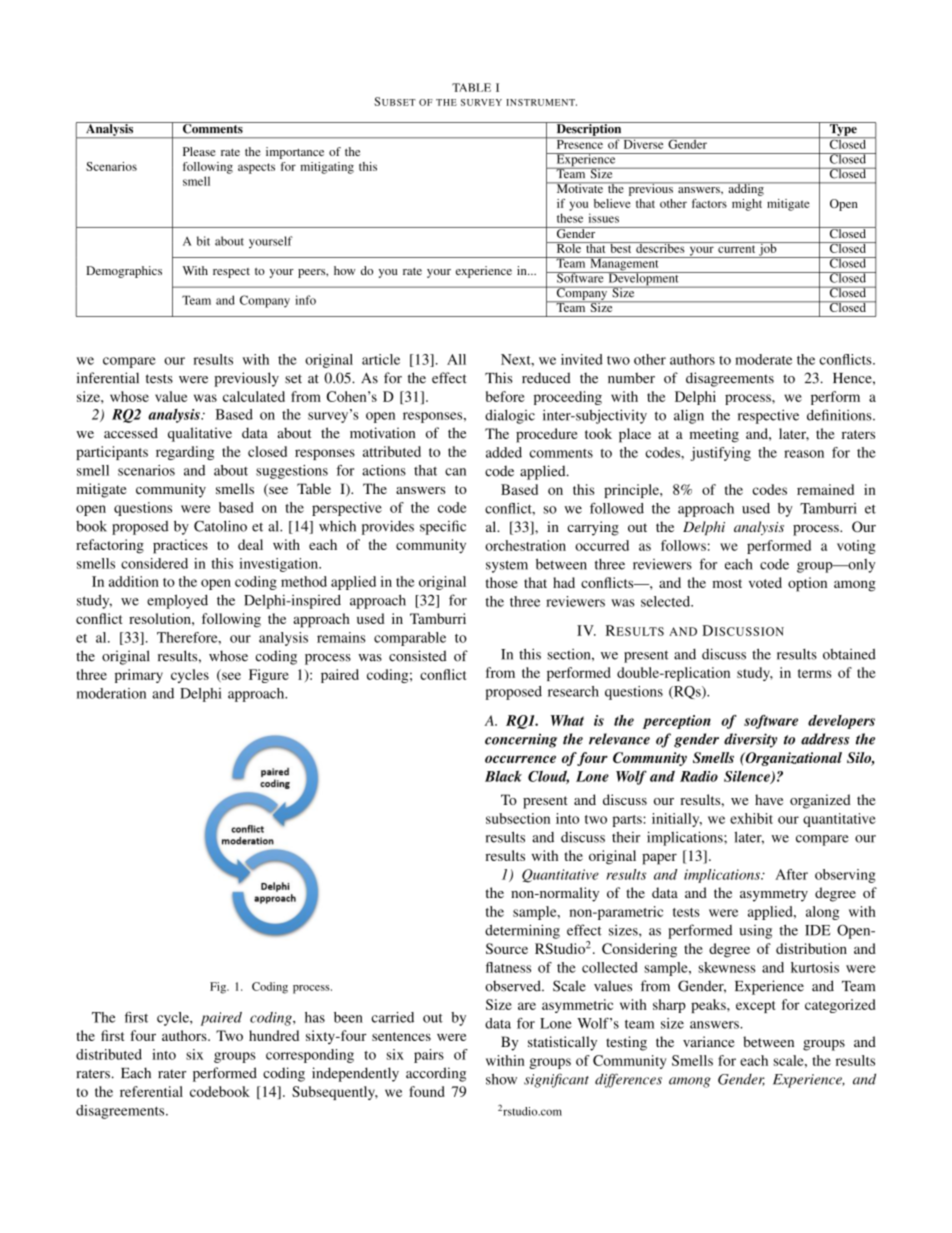 This document has height=1233, width=952. What do you see at coordinates (804, 454) in the document?
I see `reason` at bounding box center [804, 454].
